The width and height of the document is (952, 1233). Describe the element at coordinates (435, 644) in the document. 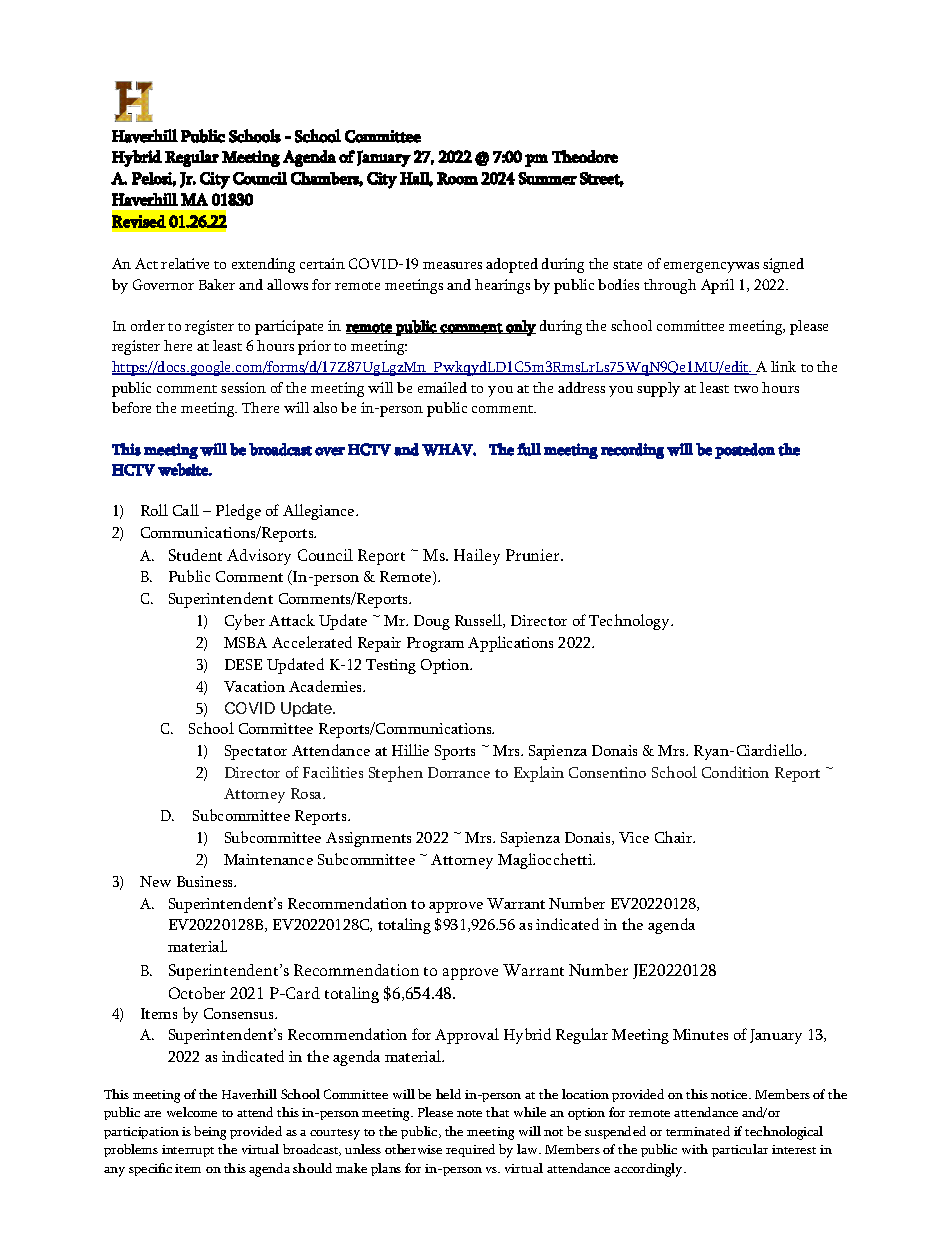

I see `Program` at that location.
